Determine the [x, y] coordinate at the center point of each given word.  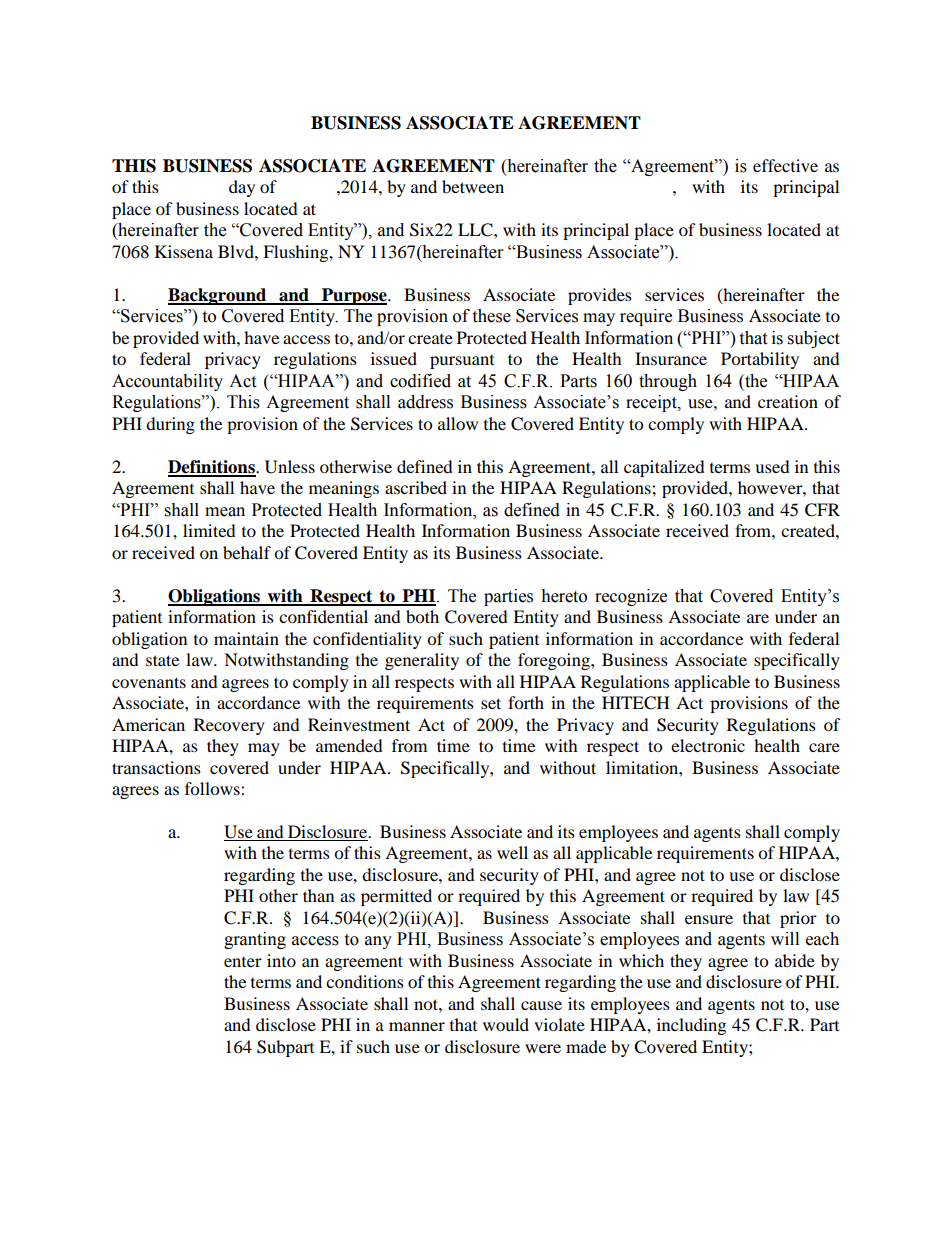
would [506, 1024]
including [691, 1026]
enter [243, 962]
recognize [631, 597]
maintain [246, 638]
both [422, 616]
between [473, 186]
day [242, 188]
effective [785, 165]
